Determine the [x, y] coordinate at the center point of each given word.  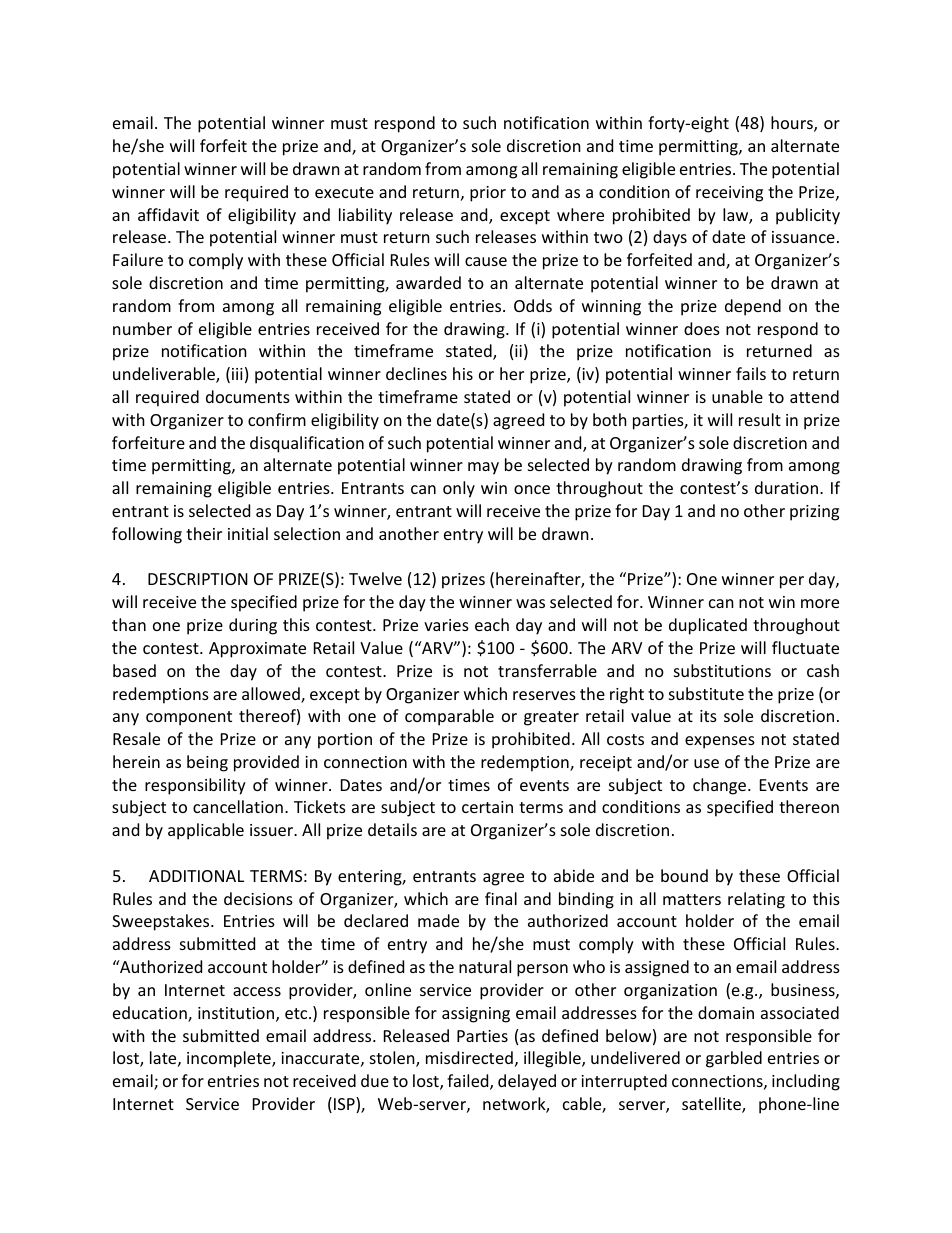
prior [488, 194]
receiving [729, 194]
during [253, 626]
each [492, 624]
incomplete [230, 1059]
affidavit [168, 214]
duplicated [708, 626]
